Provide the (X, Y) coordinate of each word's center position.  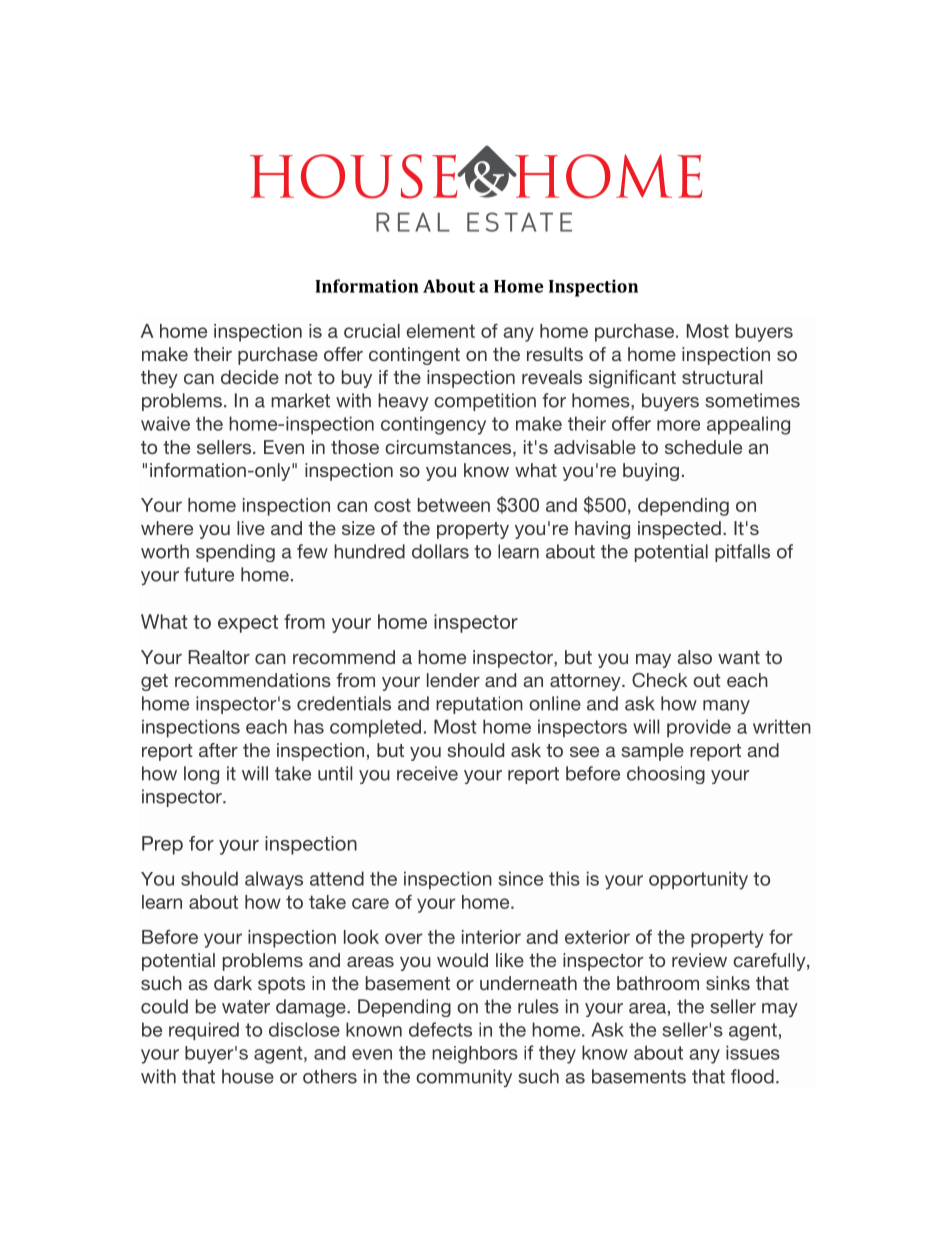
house (248, 1076)
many (726, 707)
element (440, 331)
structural (722, 377)
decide (250, 377)
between (454, 505)
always (274, 880)
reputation (479, 705)
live (251, 528)
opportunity (698, 880)
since (521, 878)
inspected (679, 530)
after (218, 750)
